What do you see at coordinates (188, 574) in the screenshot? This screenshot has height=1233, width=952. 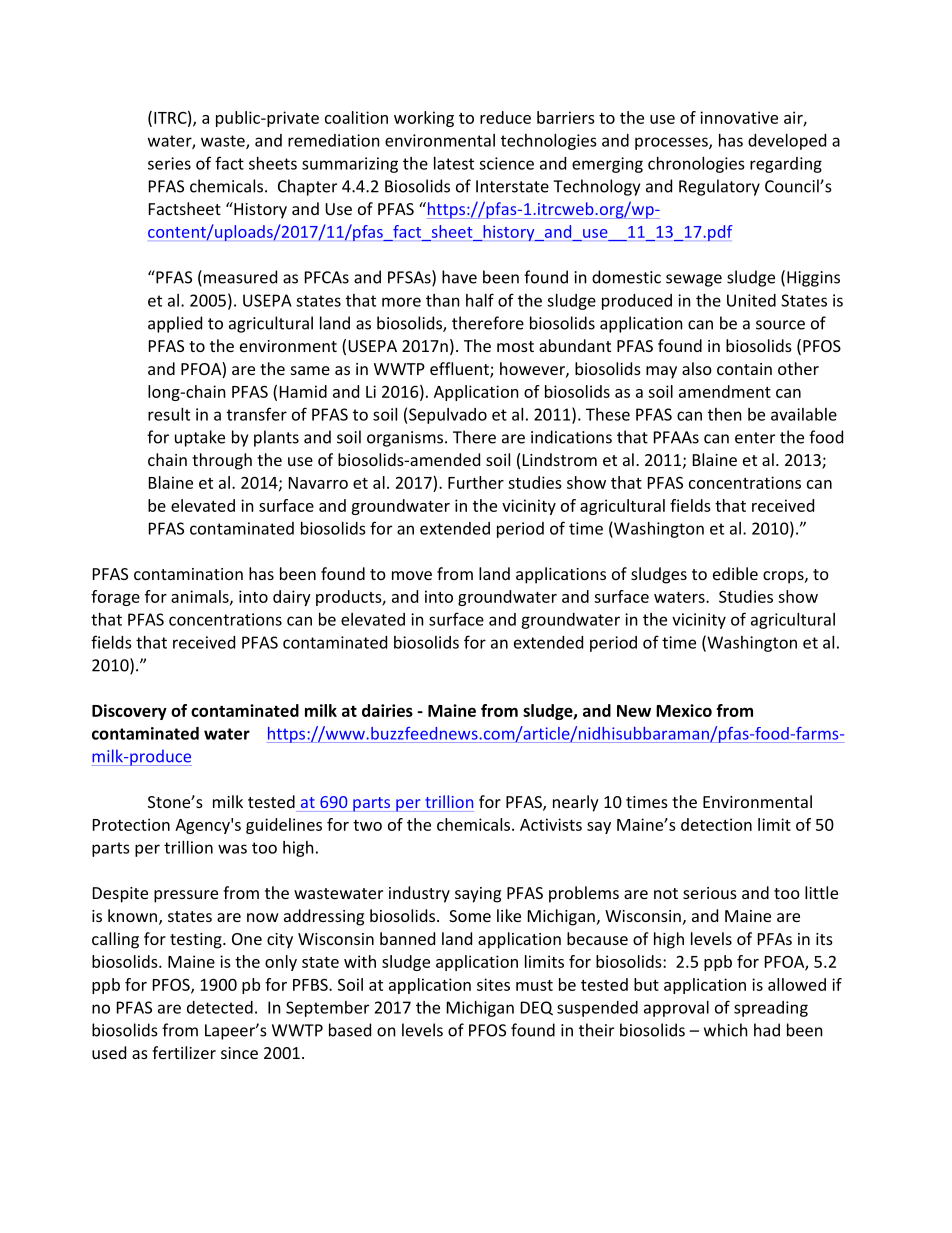 I see `contamination` at bounding box center [188, 574].
